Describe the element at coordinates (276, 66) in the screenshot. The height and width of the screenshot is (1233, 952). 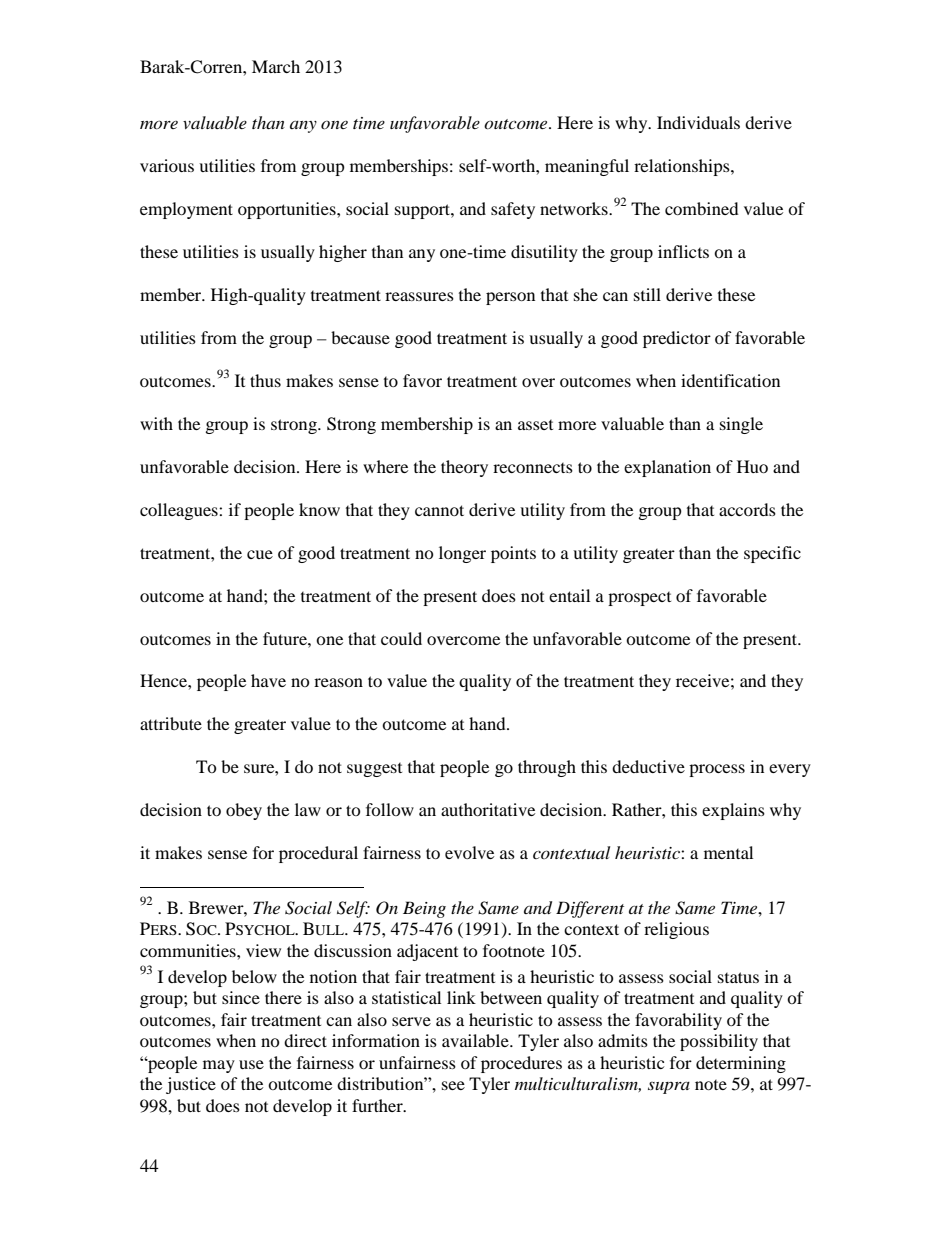
I see `March` at that location.
